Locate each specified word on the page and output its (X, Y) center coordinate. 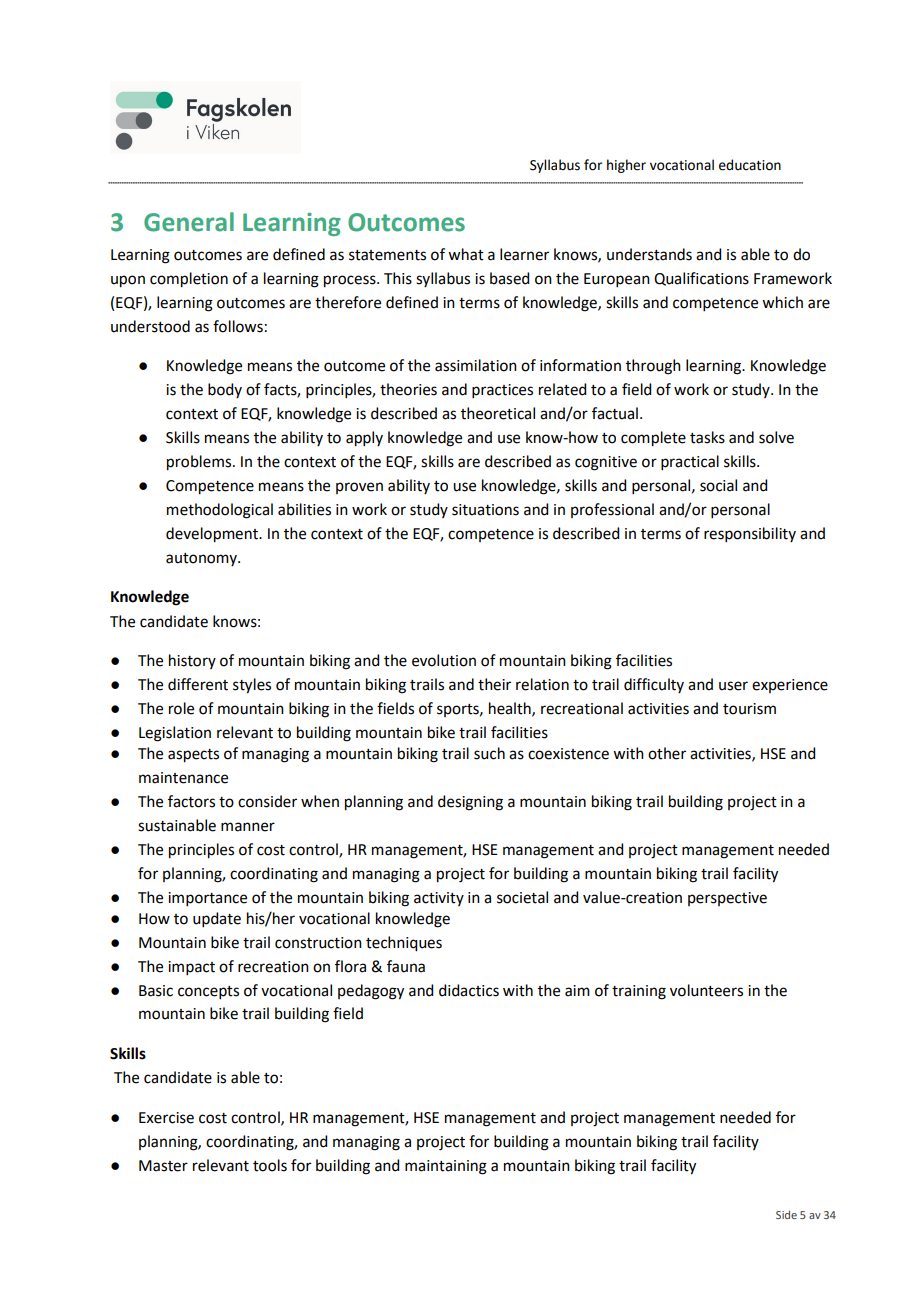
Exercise (166, 1118)
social (718, 485)
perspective (727, 899)
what (466, 254)
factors (191, 801)
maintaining (446, 1167)
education (750, 165)
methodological (220, 511)
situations (485, 510)
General (189, 222)
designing (470, 803)
